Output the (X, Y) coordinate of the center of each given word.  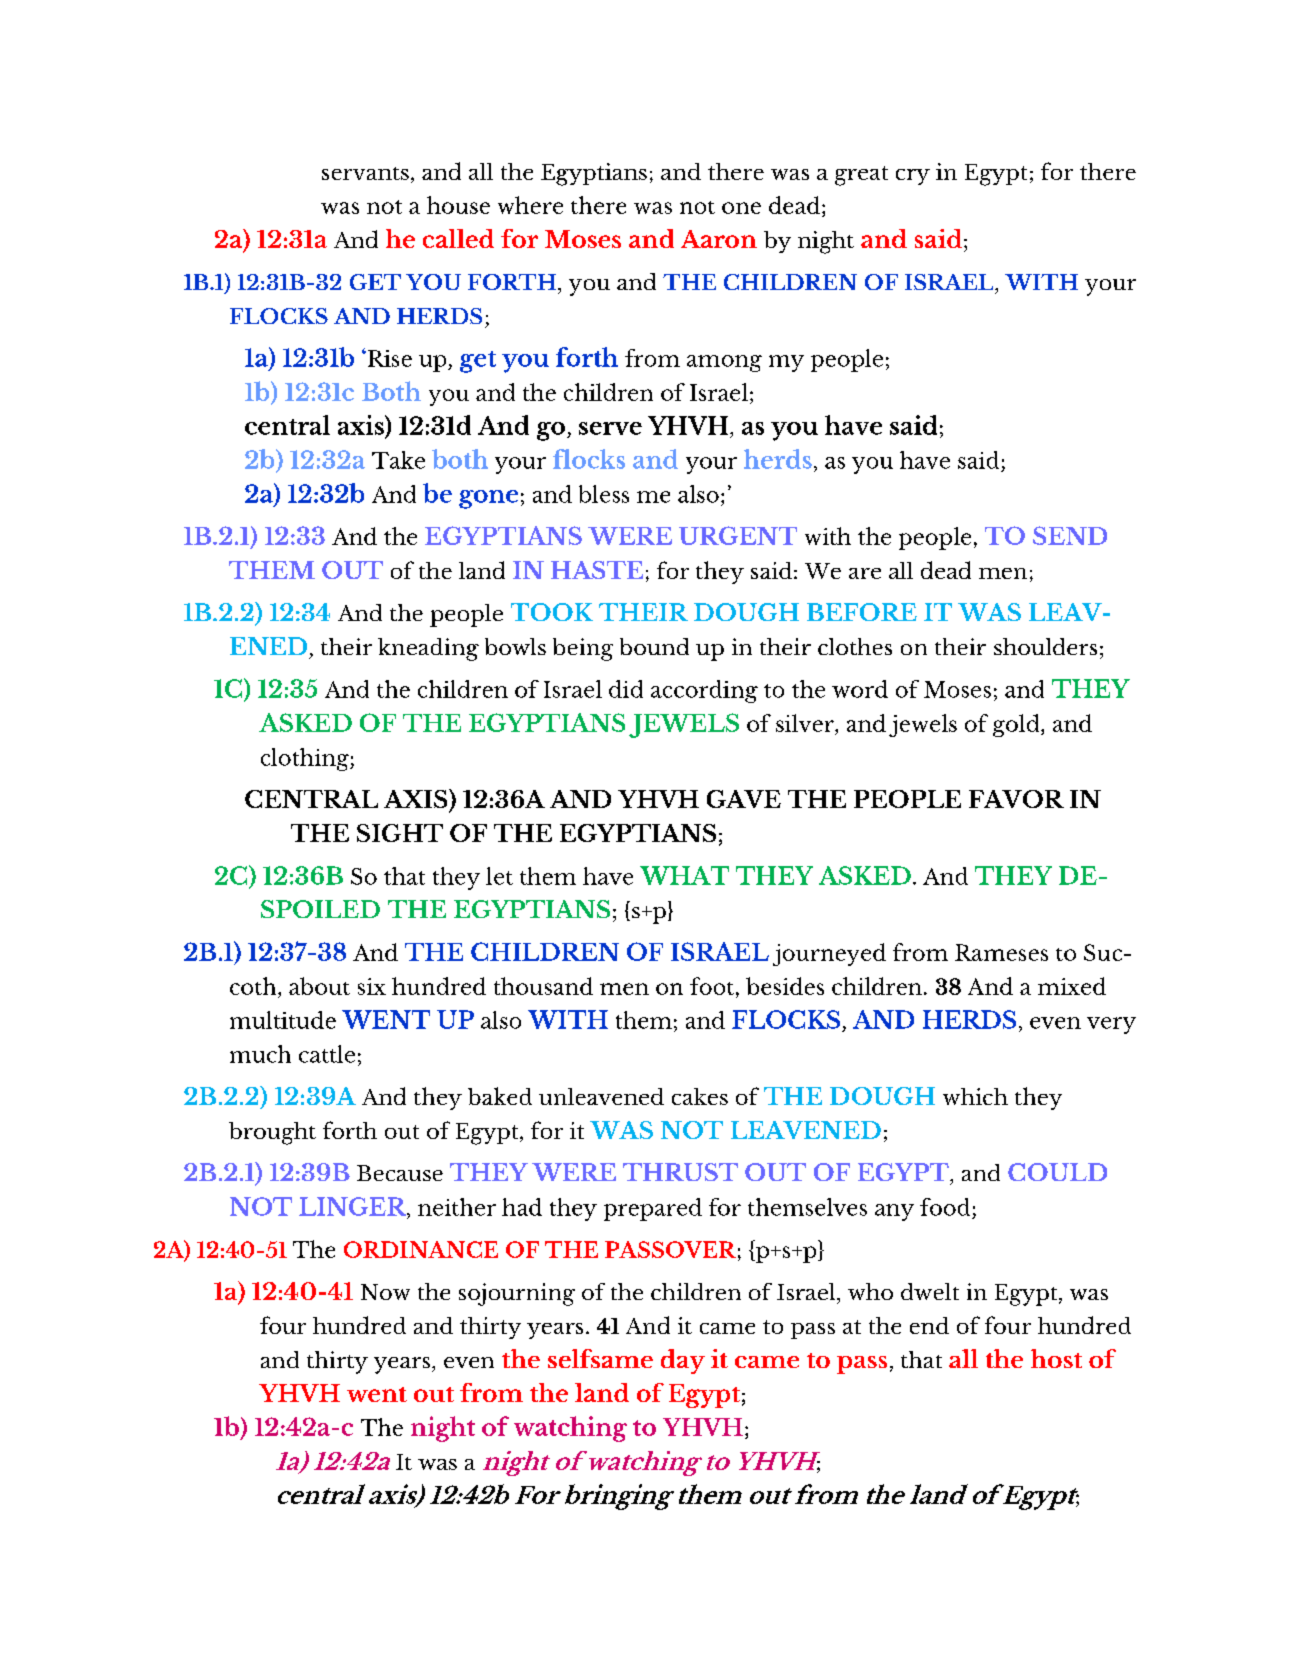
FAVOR (1016, 799)
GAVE (744, 799)
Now (385, 1292)
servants (365, 173)
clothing (306, 759)
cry (913, 177)
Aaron (719, 239)
